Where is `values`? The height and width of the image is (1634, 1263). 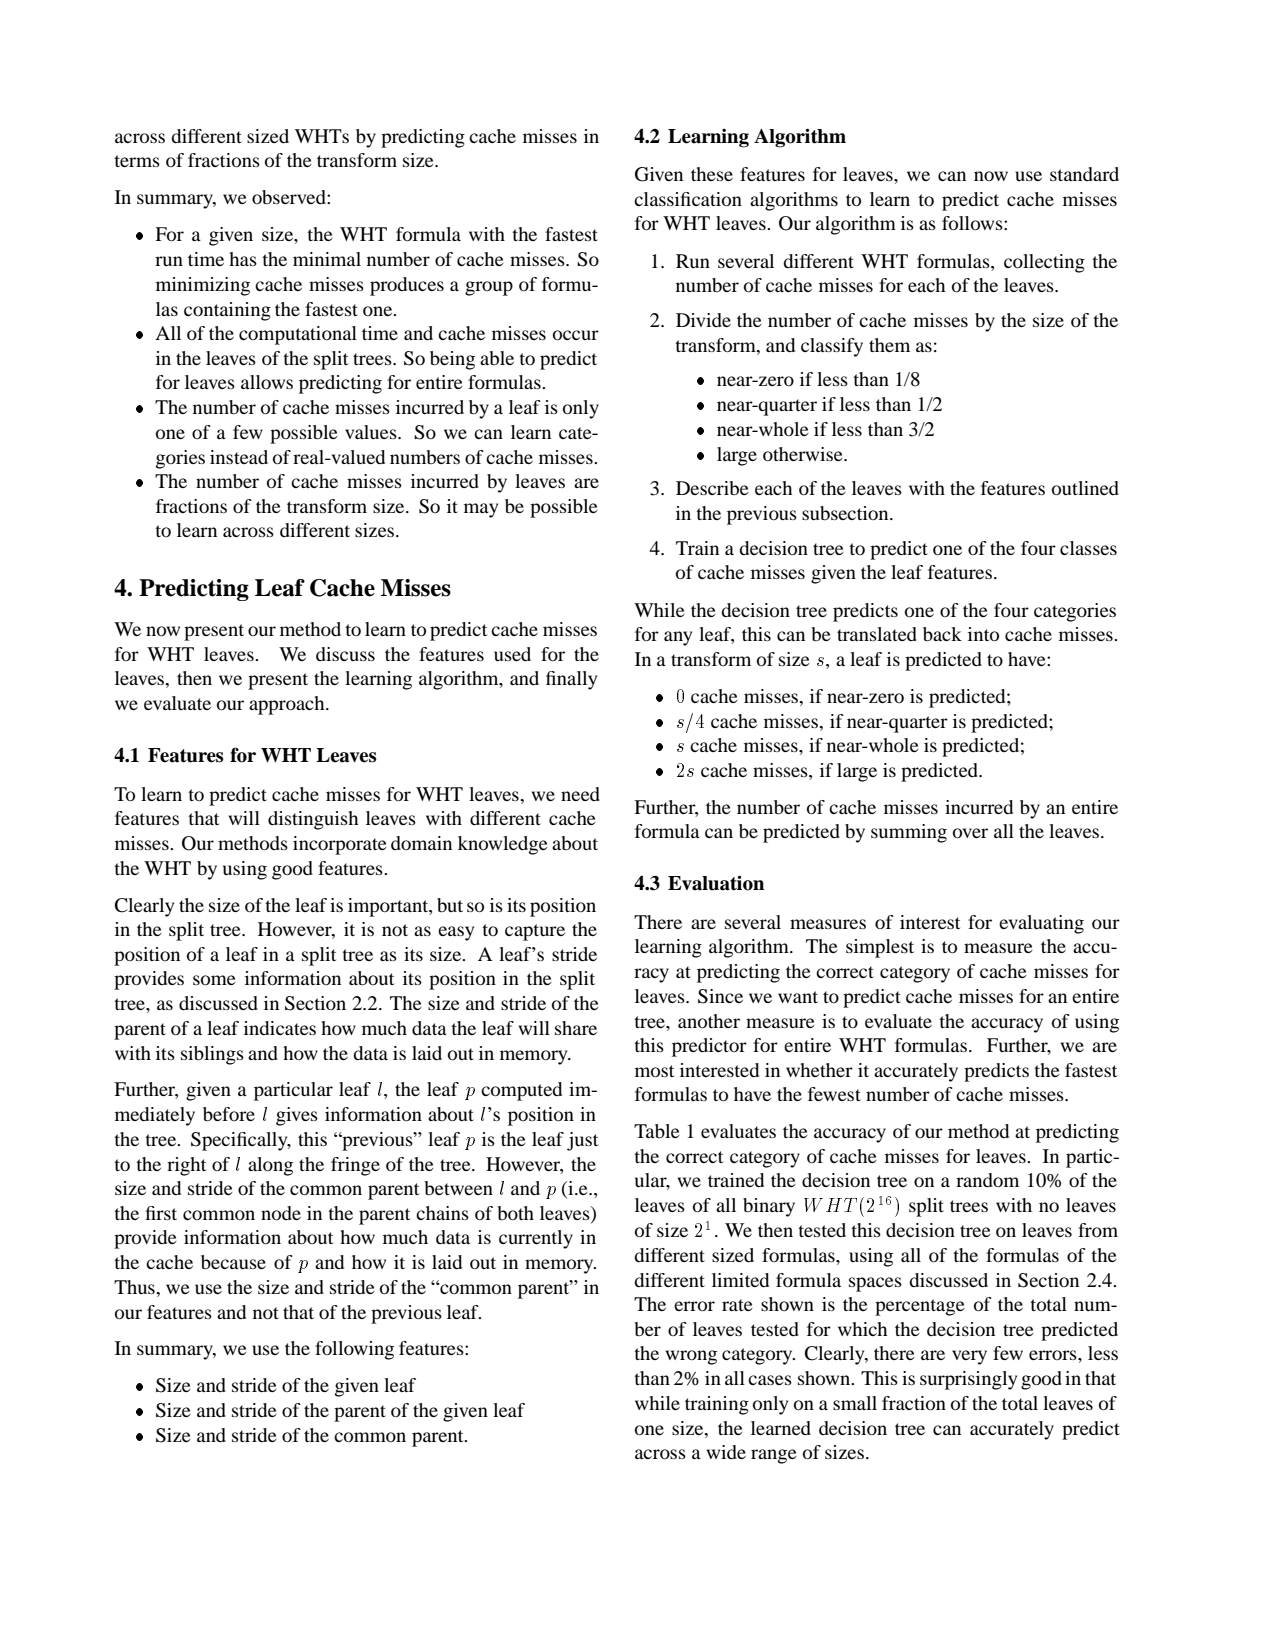
values is located at coordinates (372, 432).
